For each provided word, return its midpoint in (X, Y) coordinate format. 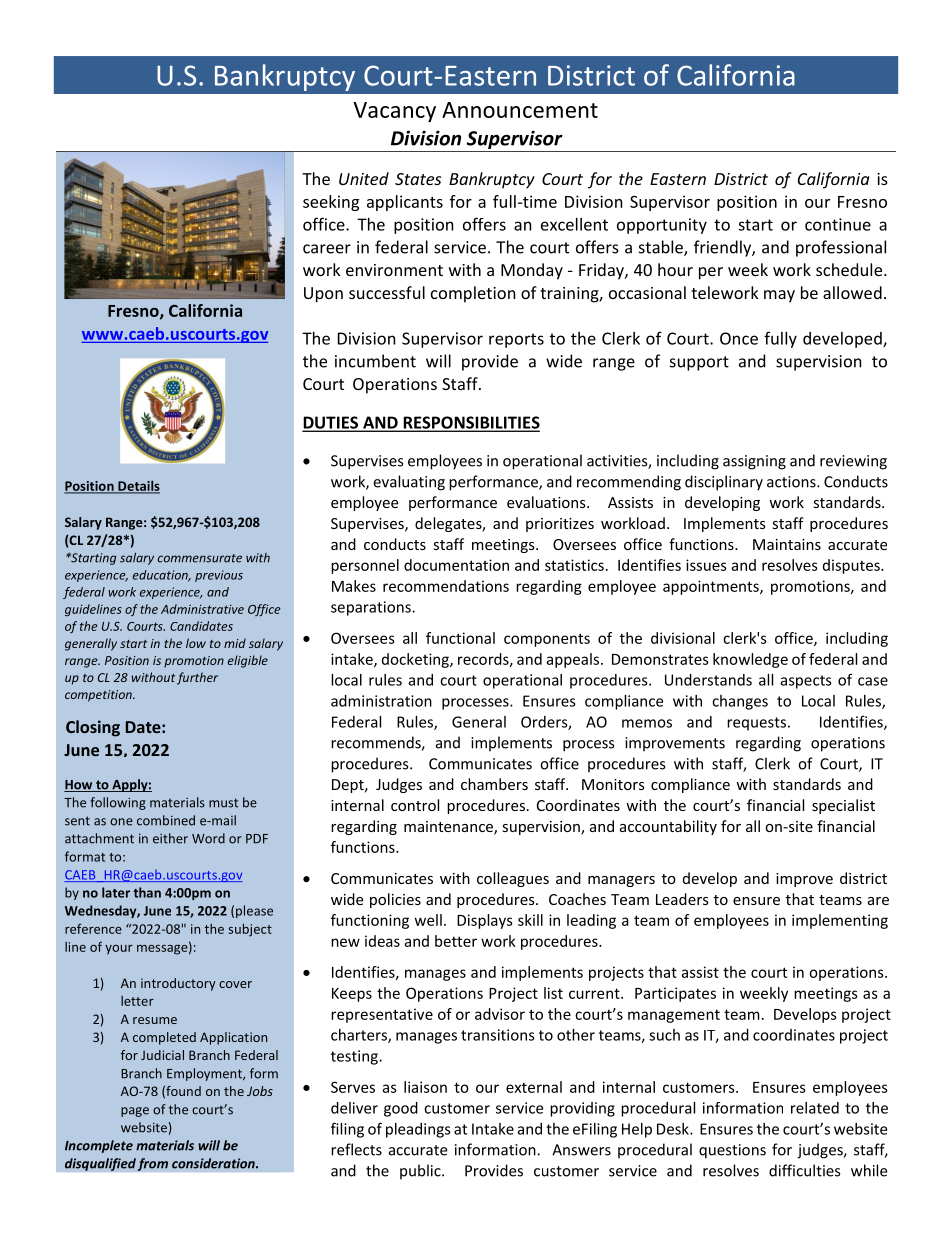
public (421, 1172)
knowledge (750, 660)
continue (838, 224)
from (152, 1164)
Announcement (520, 110)
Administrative (202, 609)
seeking (331, 203)
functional (460, 638)
